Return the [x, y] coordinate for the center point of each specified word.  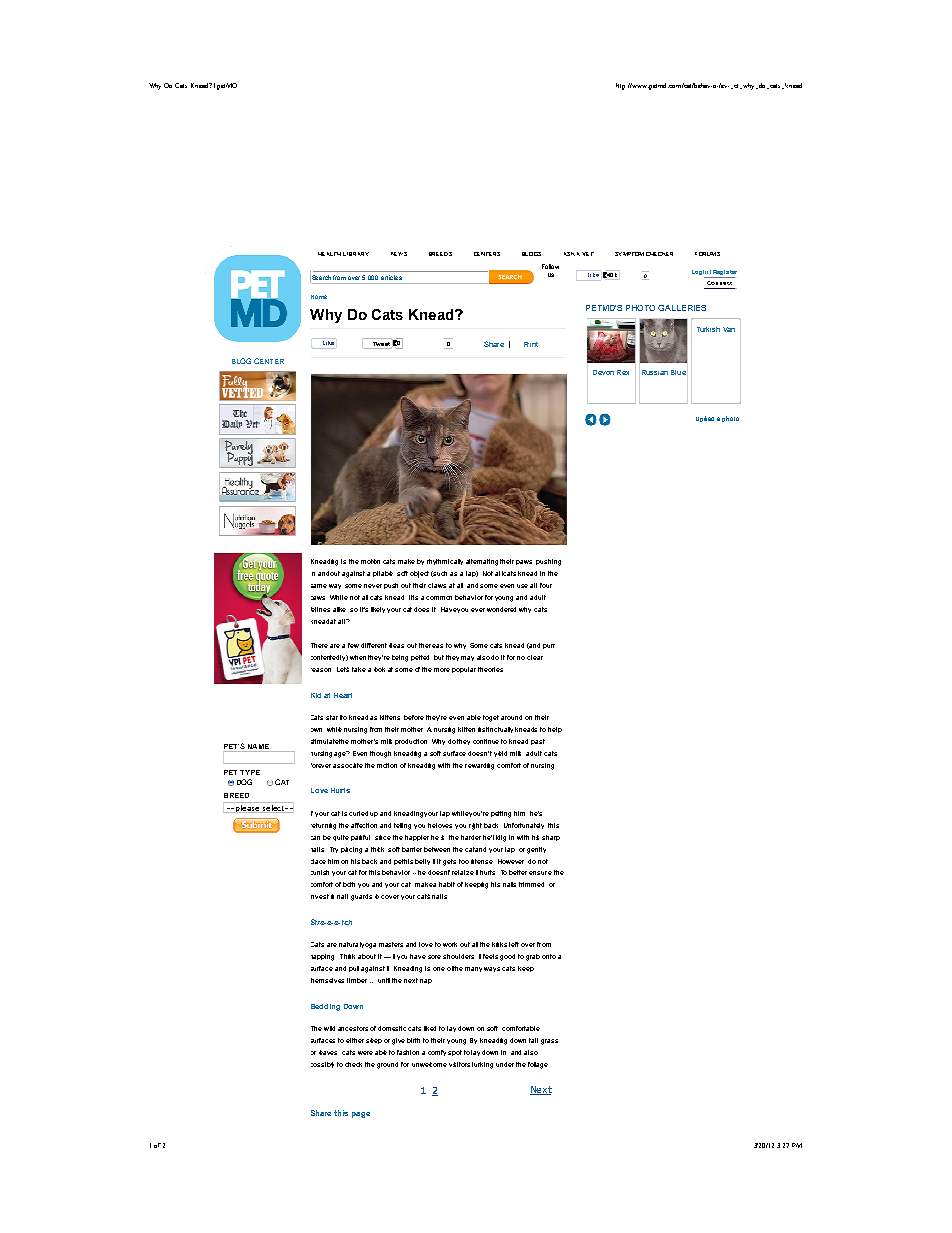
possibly [322, 1065]
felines [320, 609]
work [450, 944]
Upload [705, 419]
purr [549, 646]
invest [320, 896]
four [546, 585]
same [319, 586]
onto [549, 956]
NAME [258, 746]
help [555, 730]
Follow [550, 266]
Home [319, 297]
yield [500, 754]
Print [531, 344]
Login [700, 272]
